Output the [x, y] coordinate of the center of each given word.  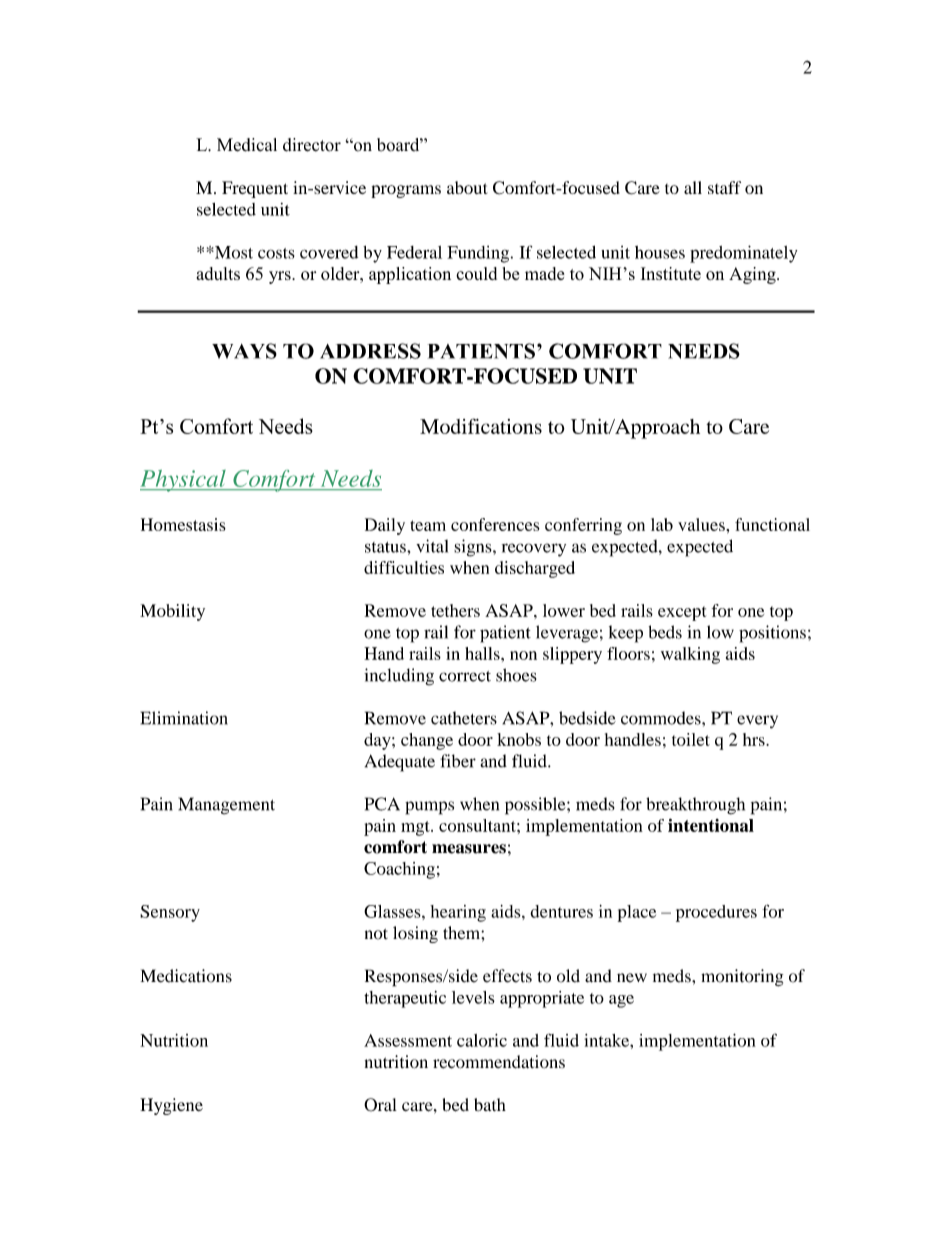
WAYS [244, 351]
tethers [455, 610]
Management [226, 806]
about [467, 187]
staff [724, 187]
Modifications [481, 426]
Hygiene [171, 1106]
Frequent [255, 189]
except [682, 613]
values [702, 524]
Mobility [172, 612]
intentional [711, 825]
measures [469, 849]
